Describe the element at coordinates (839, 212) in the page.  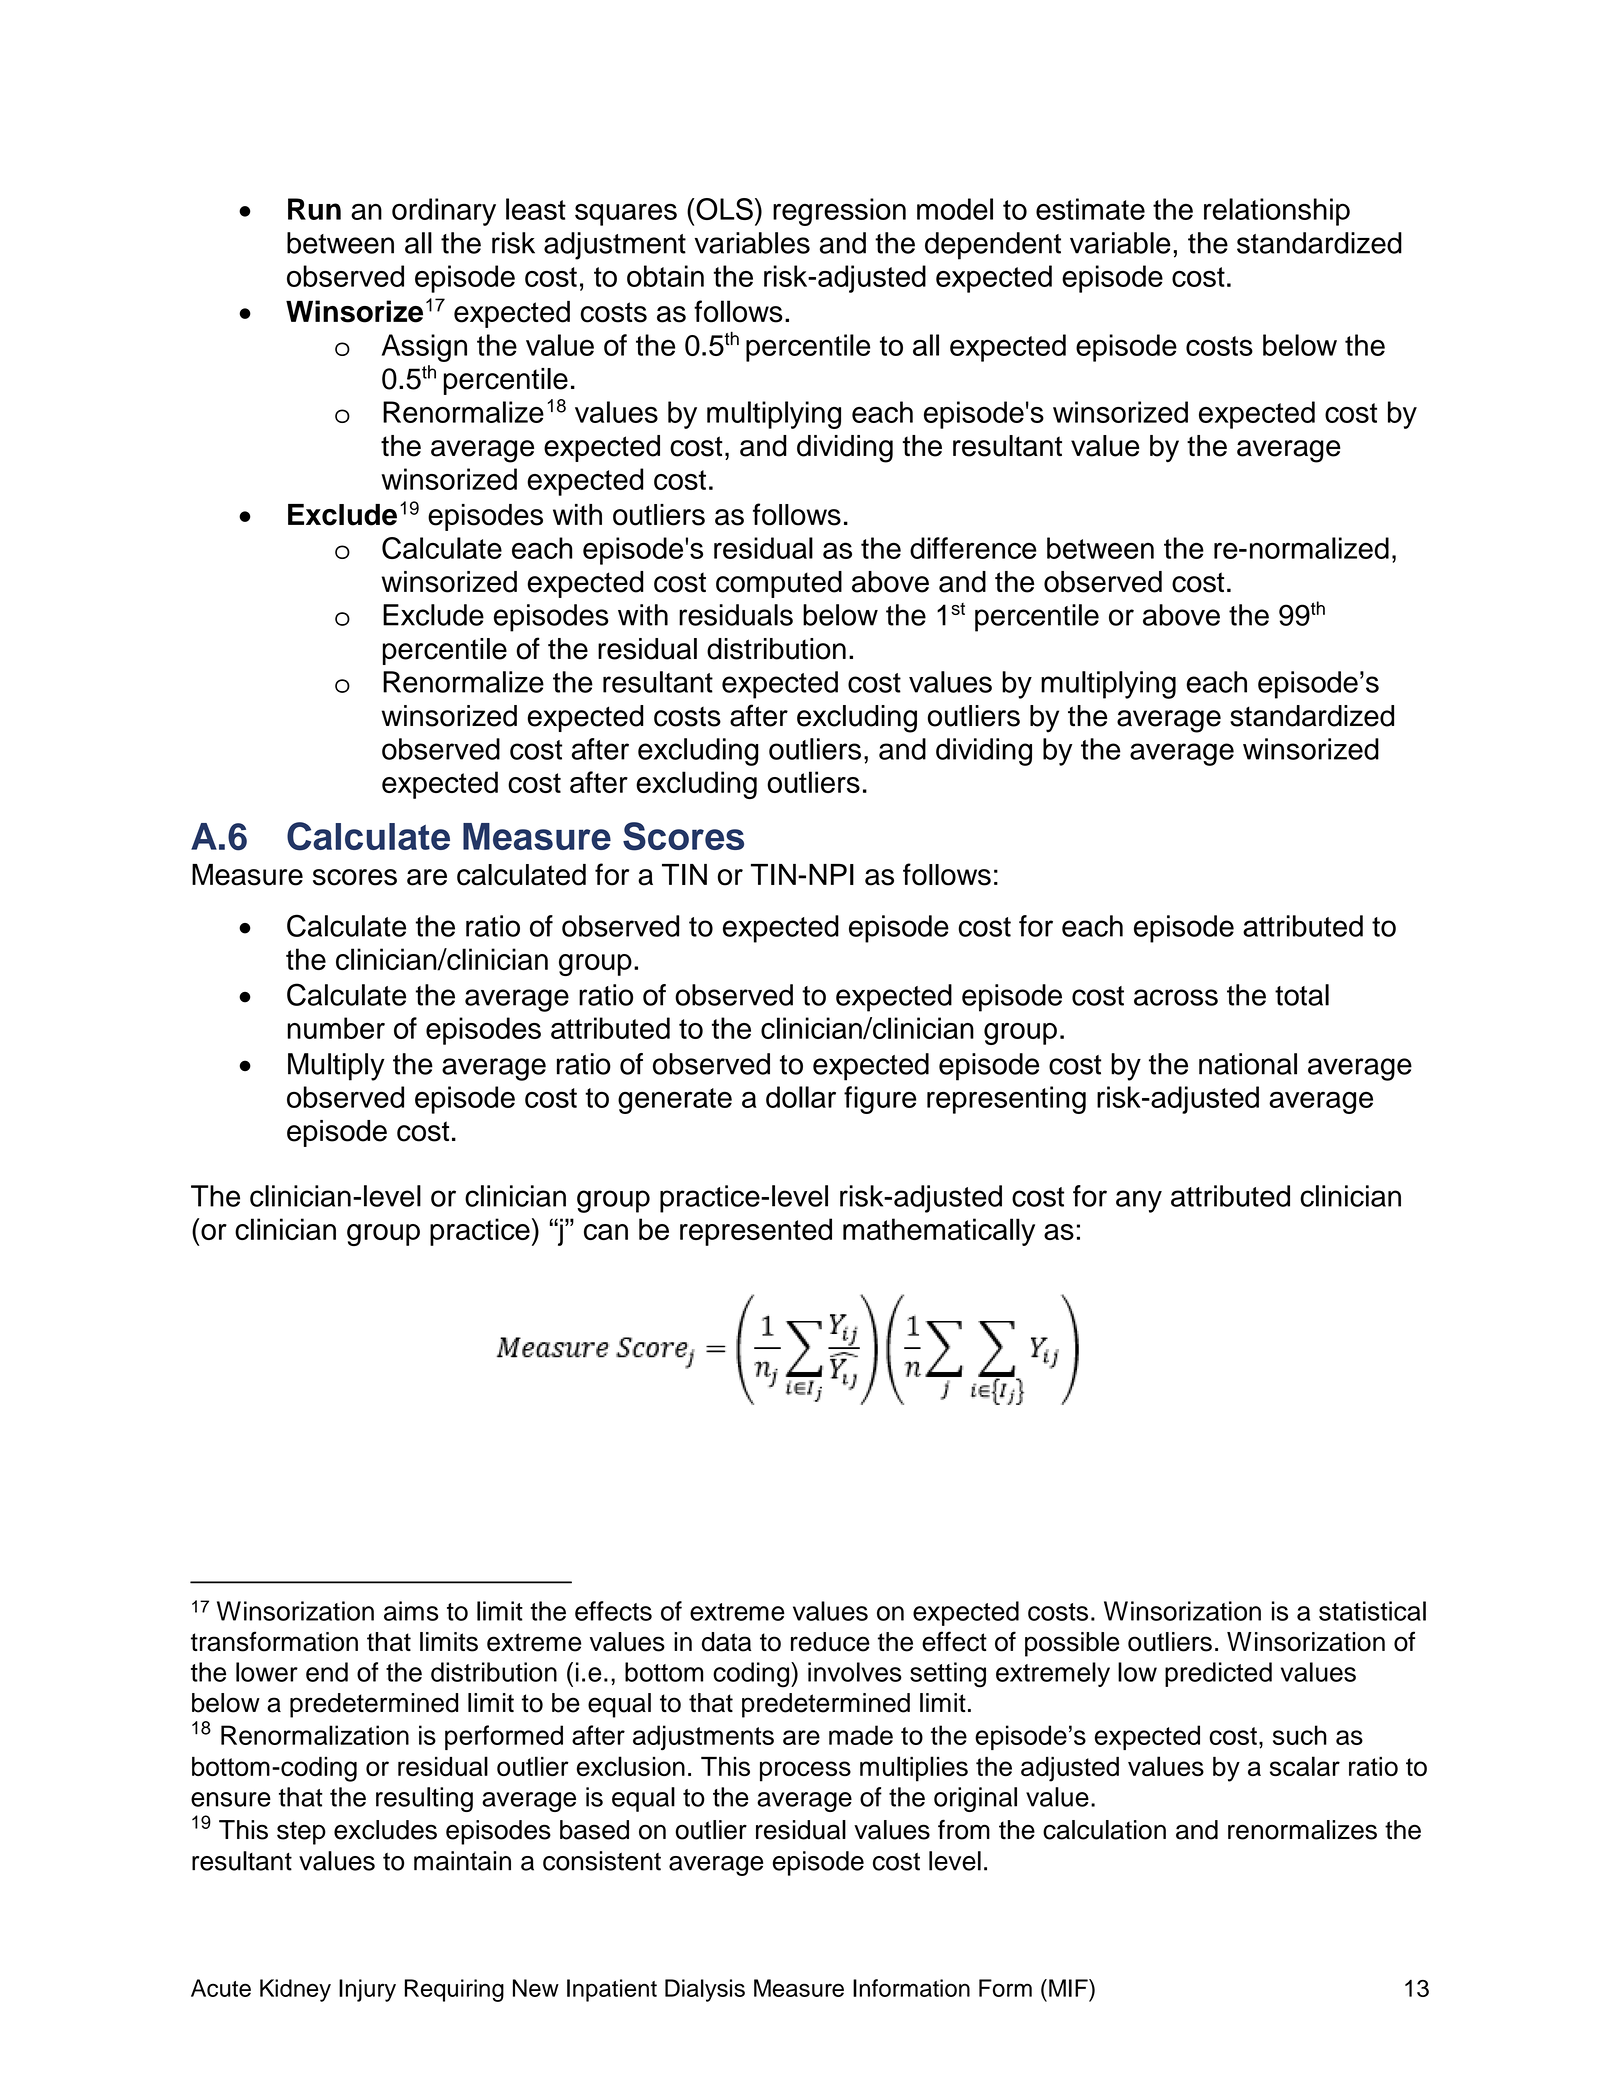
I see `regression` at that location.
